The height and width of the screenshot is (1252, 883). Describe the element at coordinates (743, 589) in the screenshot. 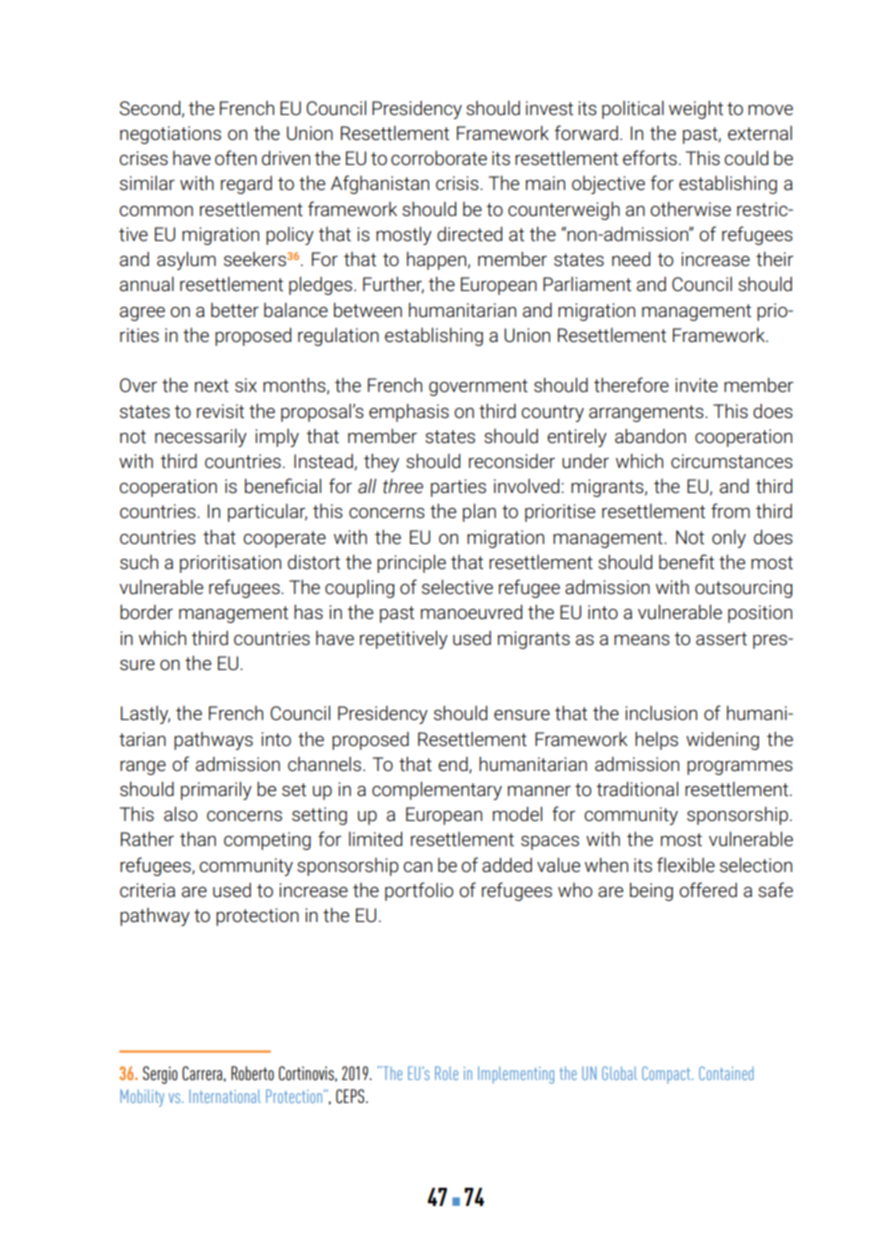

I see `outsourcing` at that location.
